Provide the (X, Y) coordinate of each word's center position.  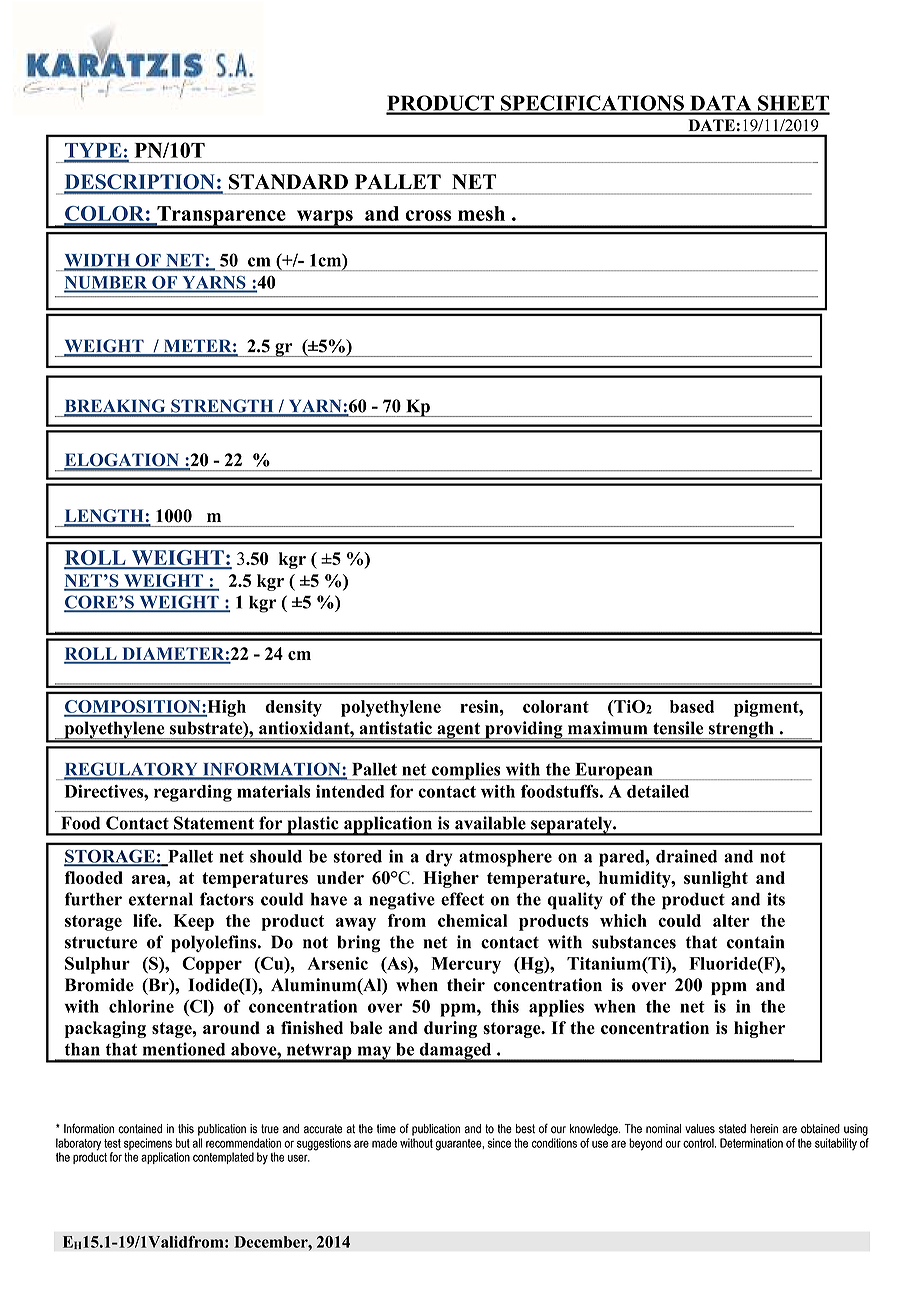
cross (428, 215)
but (183, 1143)
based (692, 706)
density (293, 708)
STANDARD (288, 182)
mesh (481, 213)
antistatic (395, 728)
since (499, 1143)
